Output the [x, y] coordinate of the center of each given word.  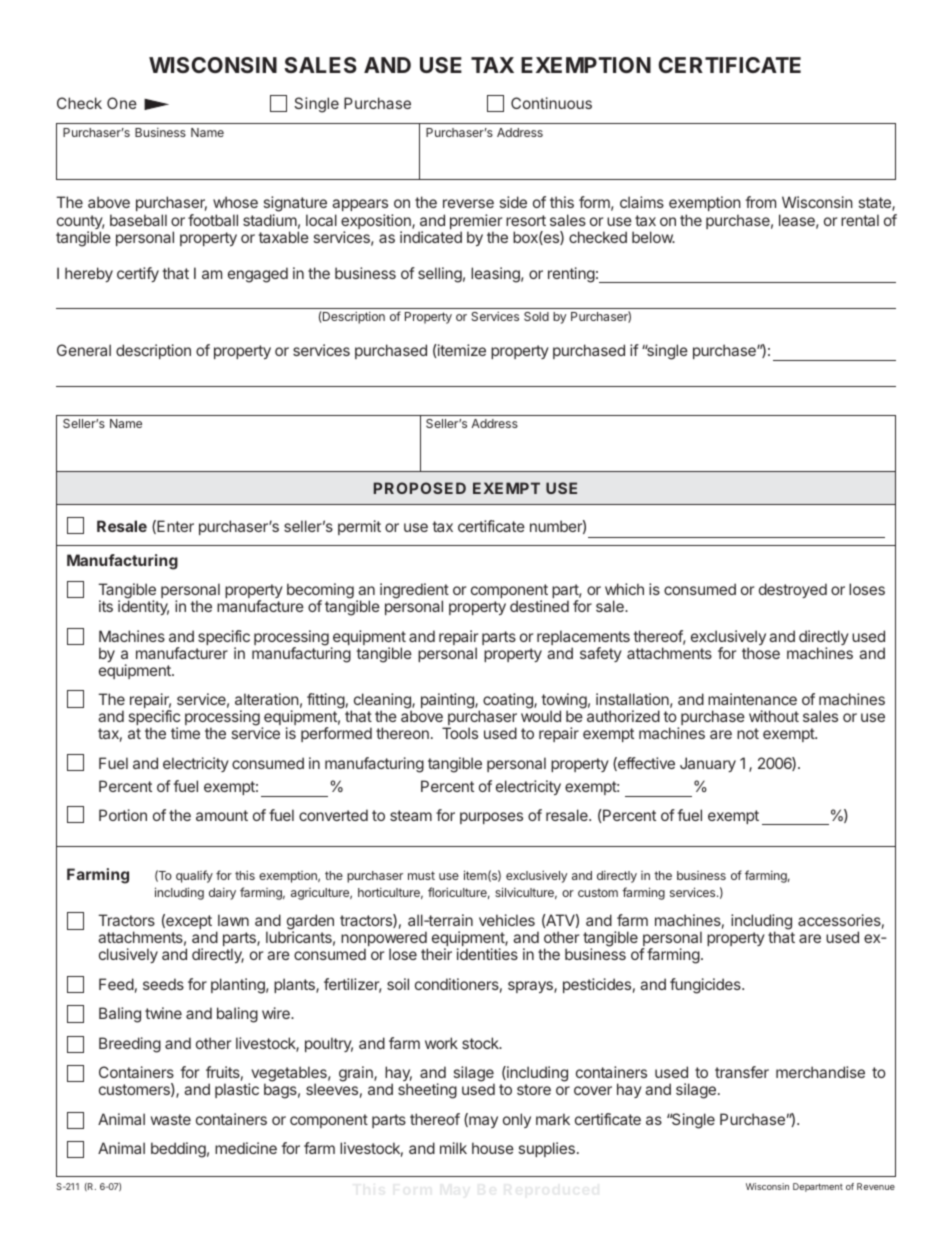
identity [143, 607]
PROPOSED [420, 488]
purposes [491, 818]
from [760, 202]
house [493, 1148]
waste [171, 1119]
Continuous [551, 103]
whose [235, 202]
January [708, 764]
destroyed [793, 590]
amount [222, 815]
